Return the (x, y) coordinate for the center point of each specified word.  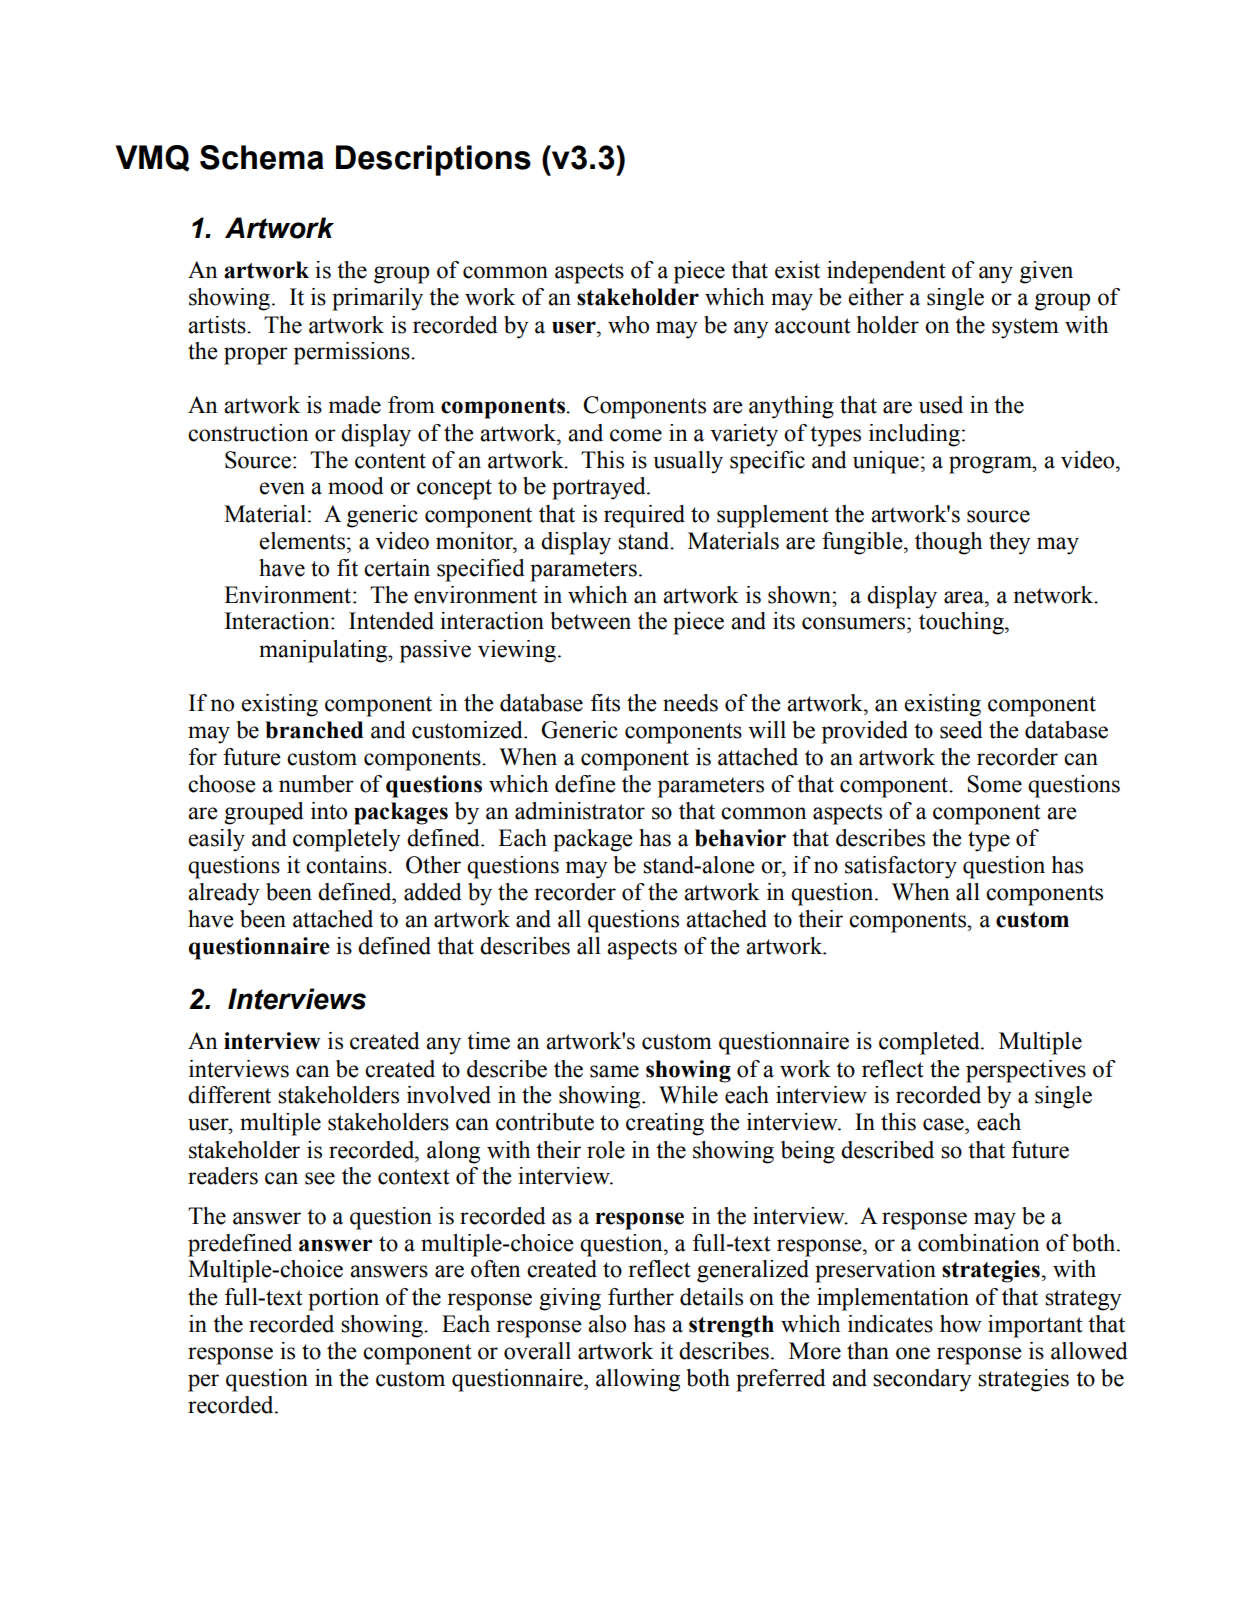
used (941, 405)
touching (962, 623)
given (1046, 272)
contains (347, 865)
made (355, 405)
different (229, 1095)
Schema (262, 157)
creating (665, 1124)
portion (343, 1299)
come (636, 435)
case (944, 1124)
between (590, 621)
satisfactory (901, 867)
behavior (740, 838)
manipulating (324, 651)
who (628, 325)
